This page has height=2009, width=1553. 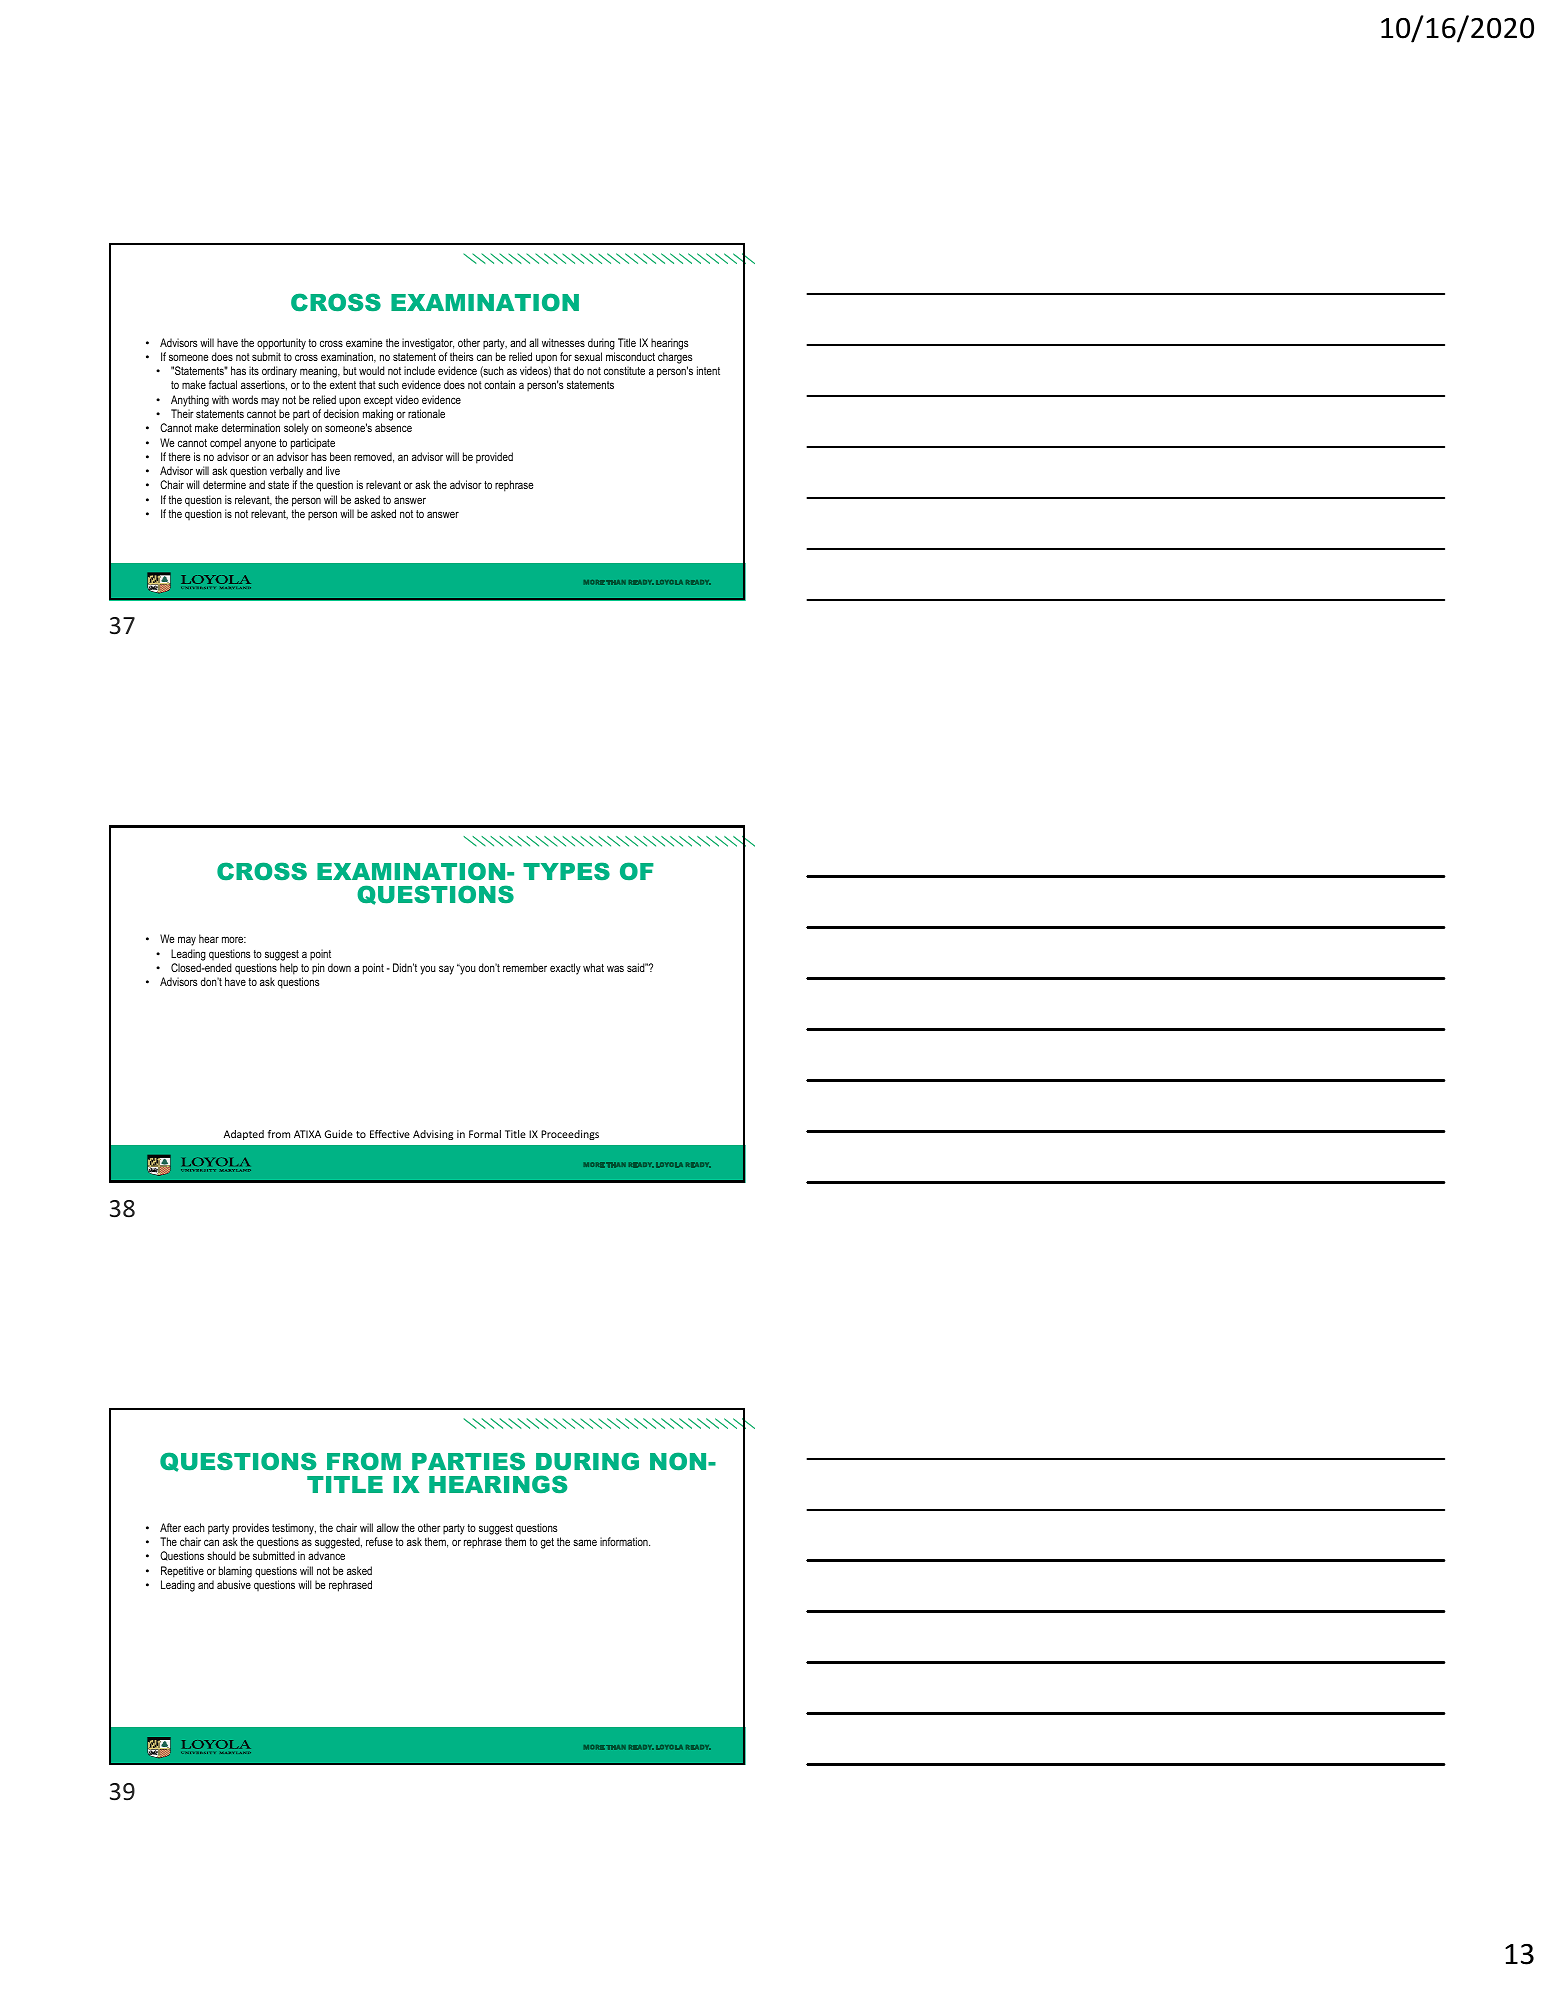 I want to click on what, so click(x=593, y=967).
